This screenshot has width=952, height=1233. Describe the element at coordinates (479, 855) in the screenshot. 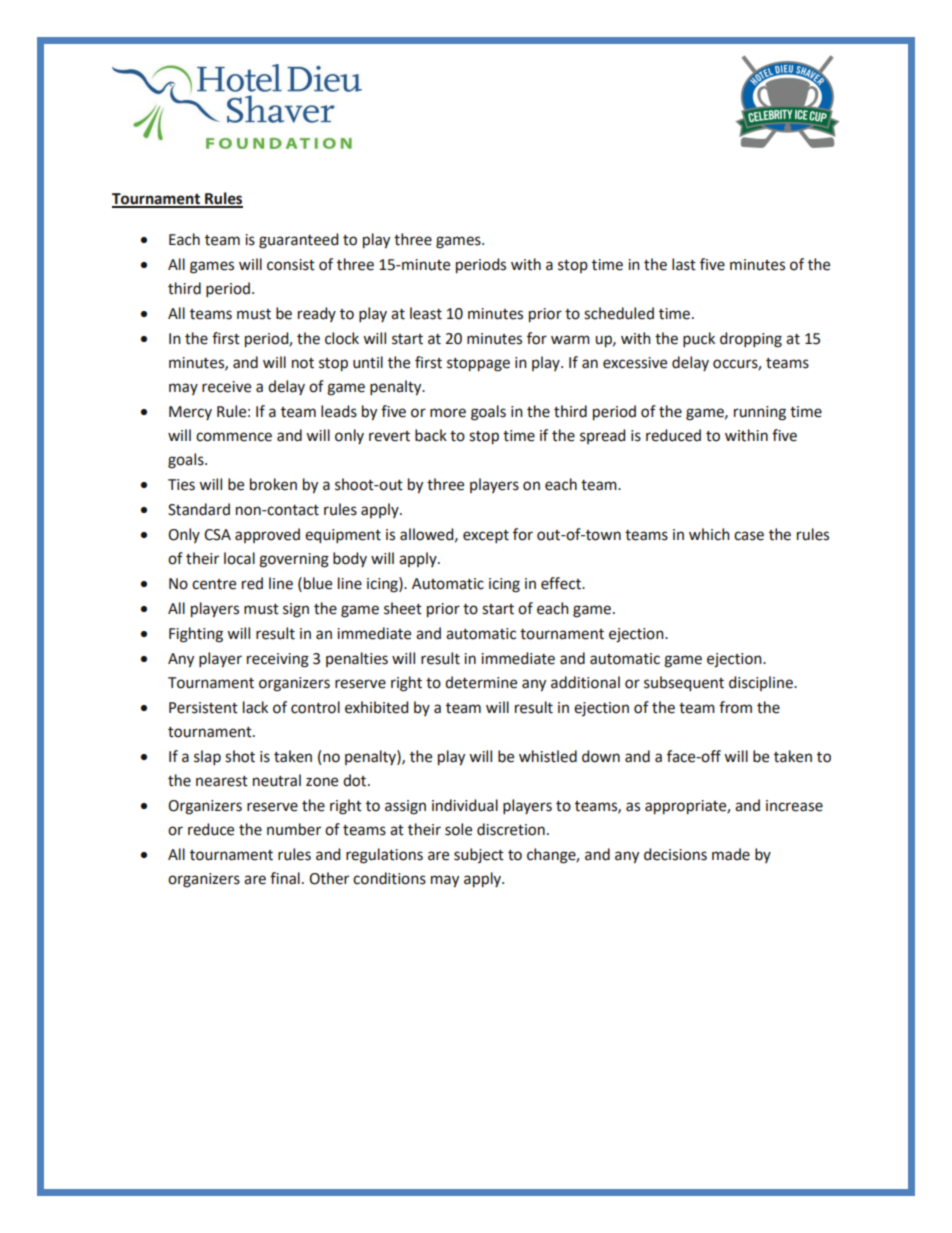

I see `subject` at that location.
